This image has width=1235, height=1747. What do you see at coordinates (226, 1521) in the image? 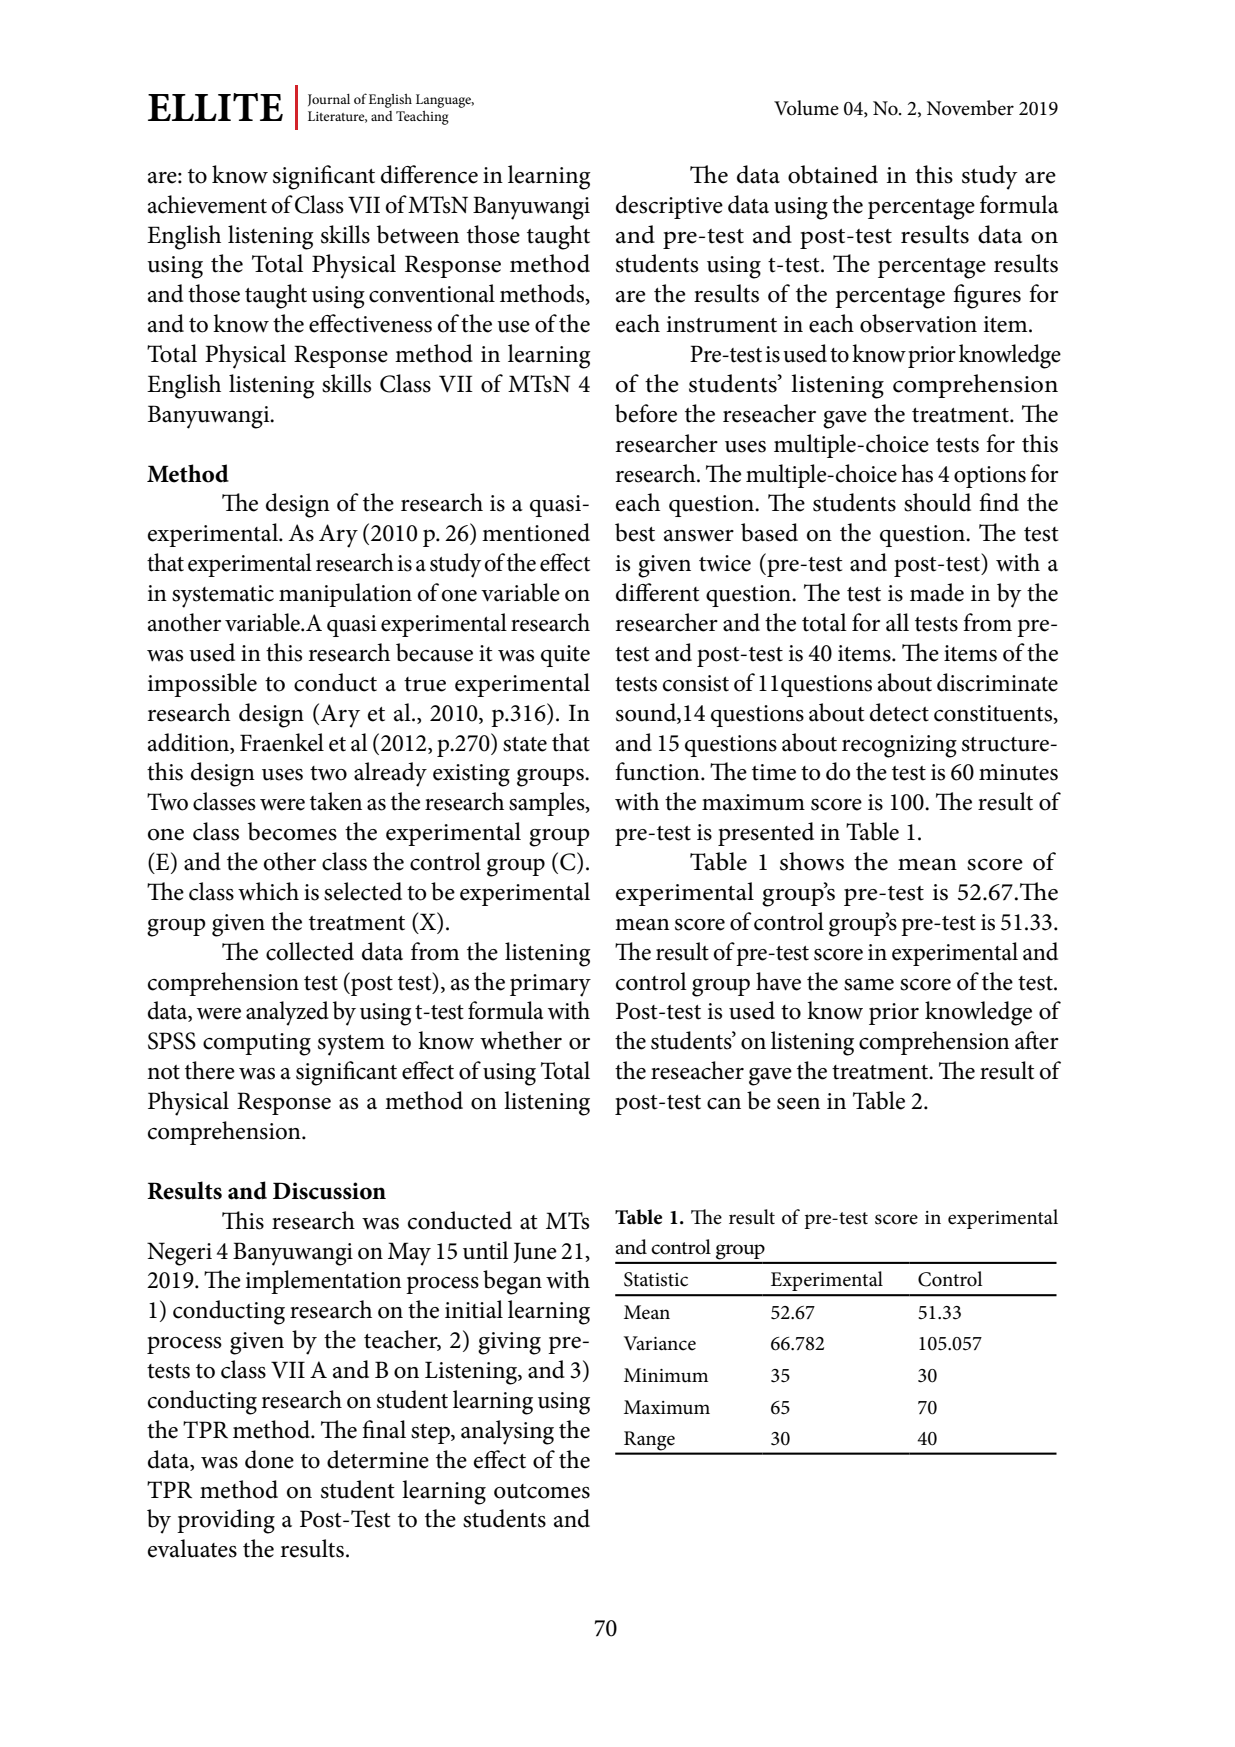
I see `providing` at bounding box center [226, 1521].
